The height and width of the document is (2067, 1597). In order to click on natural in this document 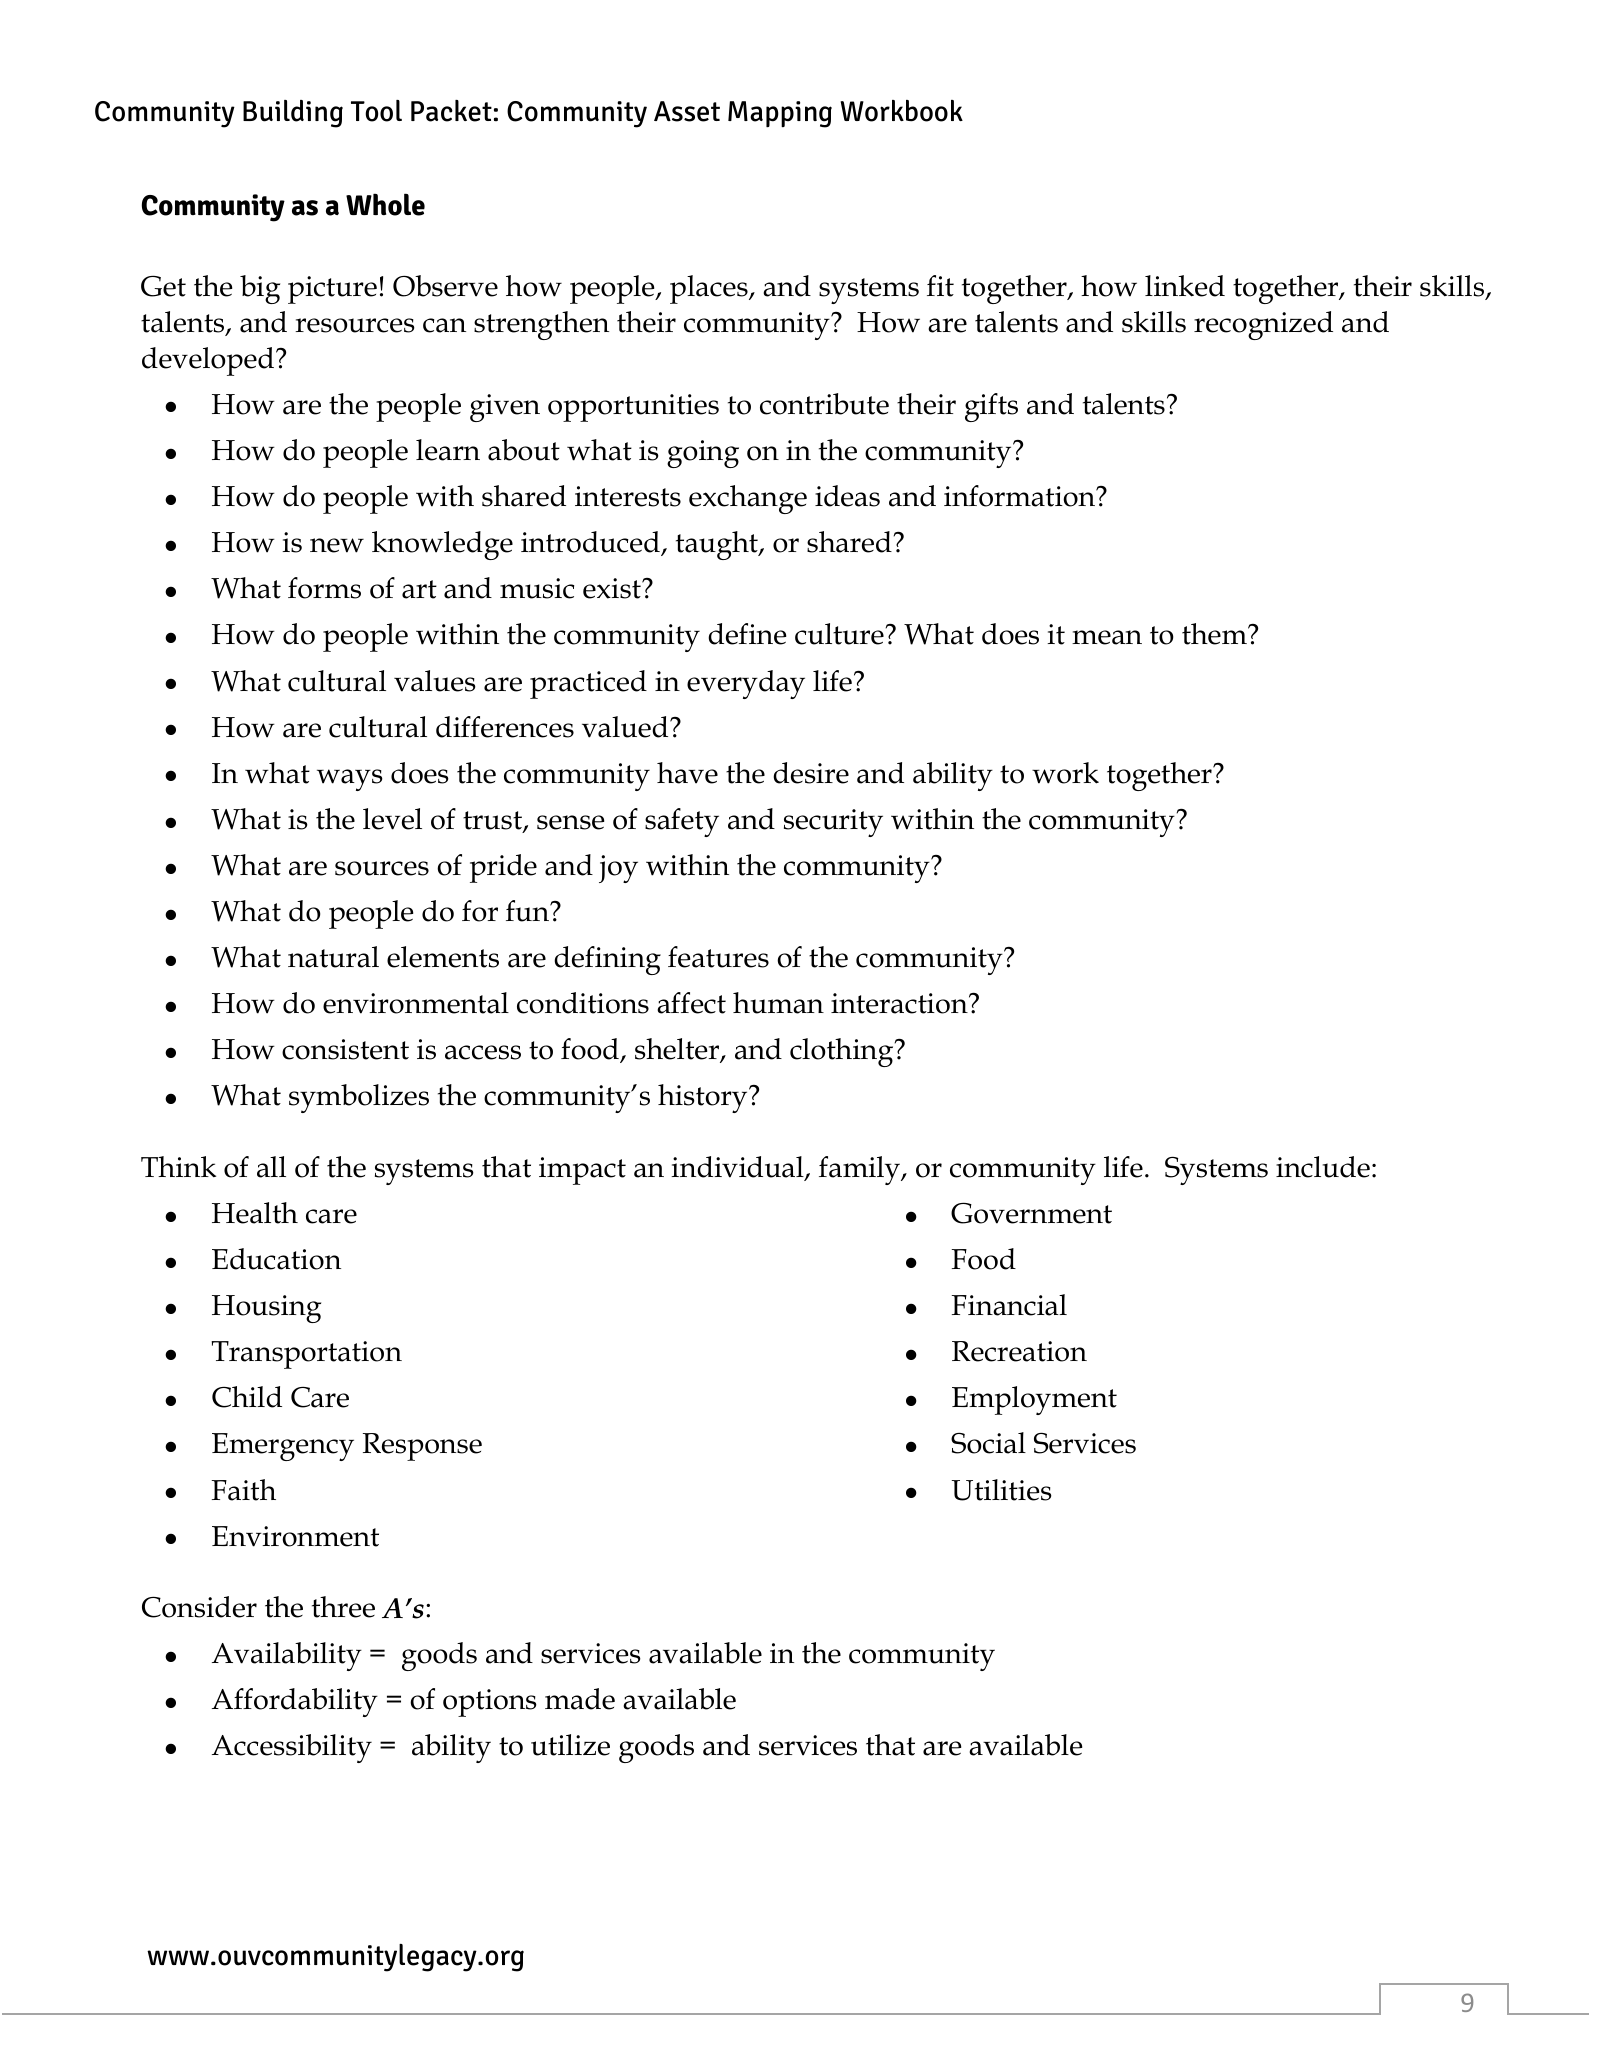, I will do `click(333, 957)`.
